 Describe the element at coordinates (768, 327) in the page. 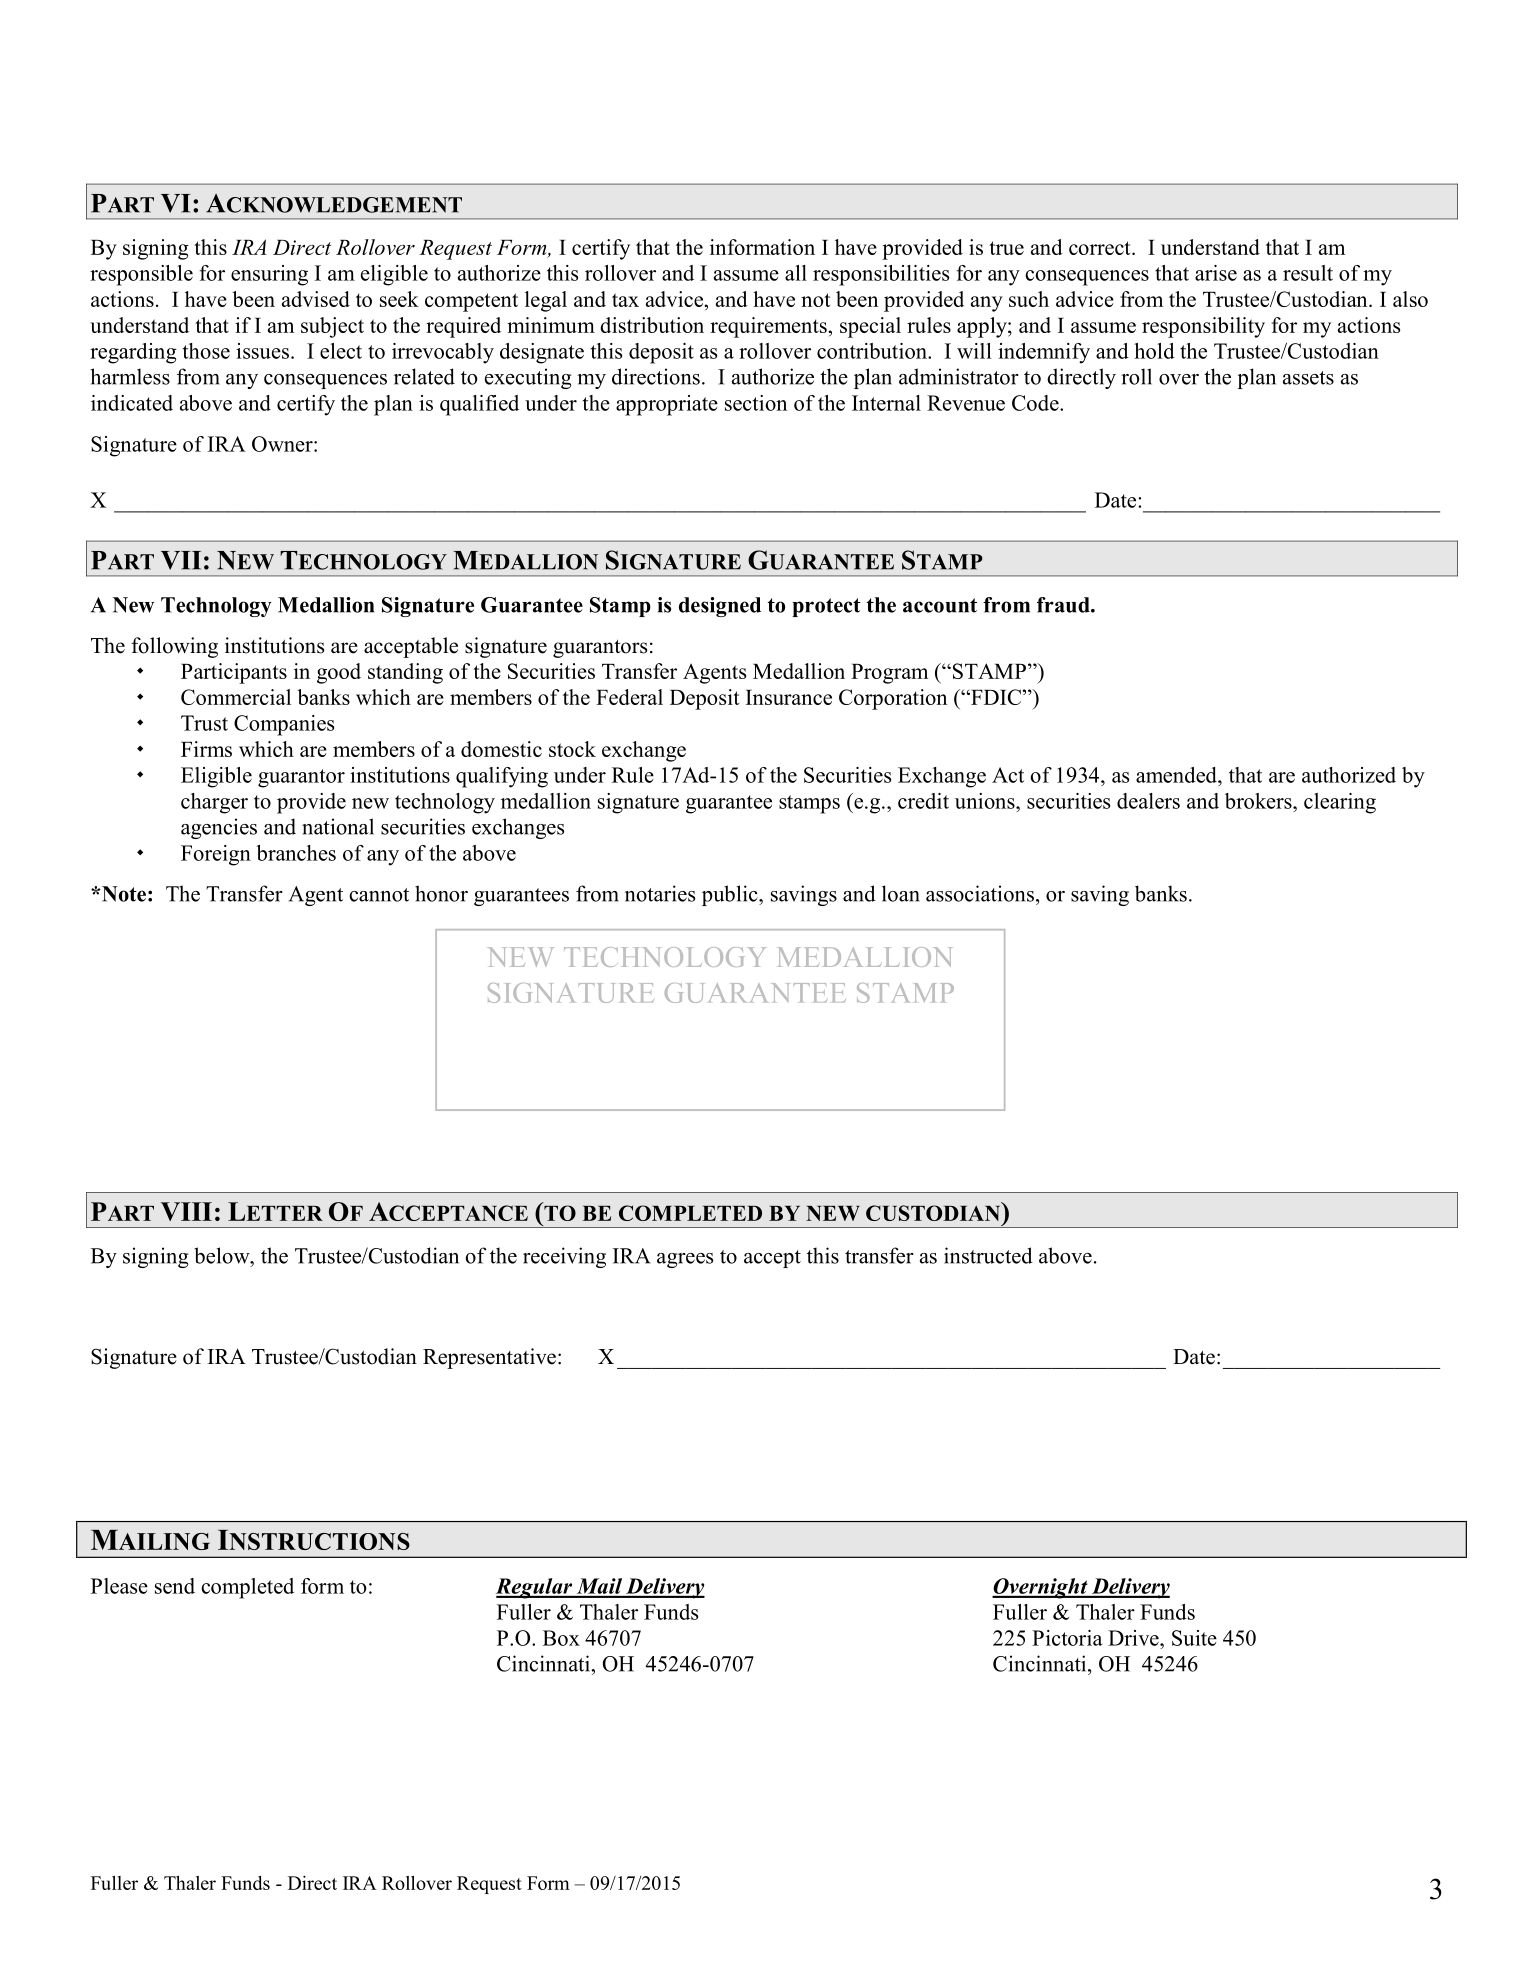

I see `requirements` at that location.
